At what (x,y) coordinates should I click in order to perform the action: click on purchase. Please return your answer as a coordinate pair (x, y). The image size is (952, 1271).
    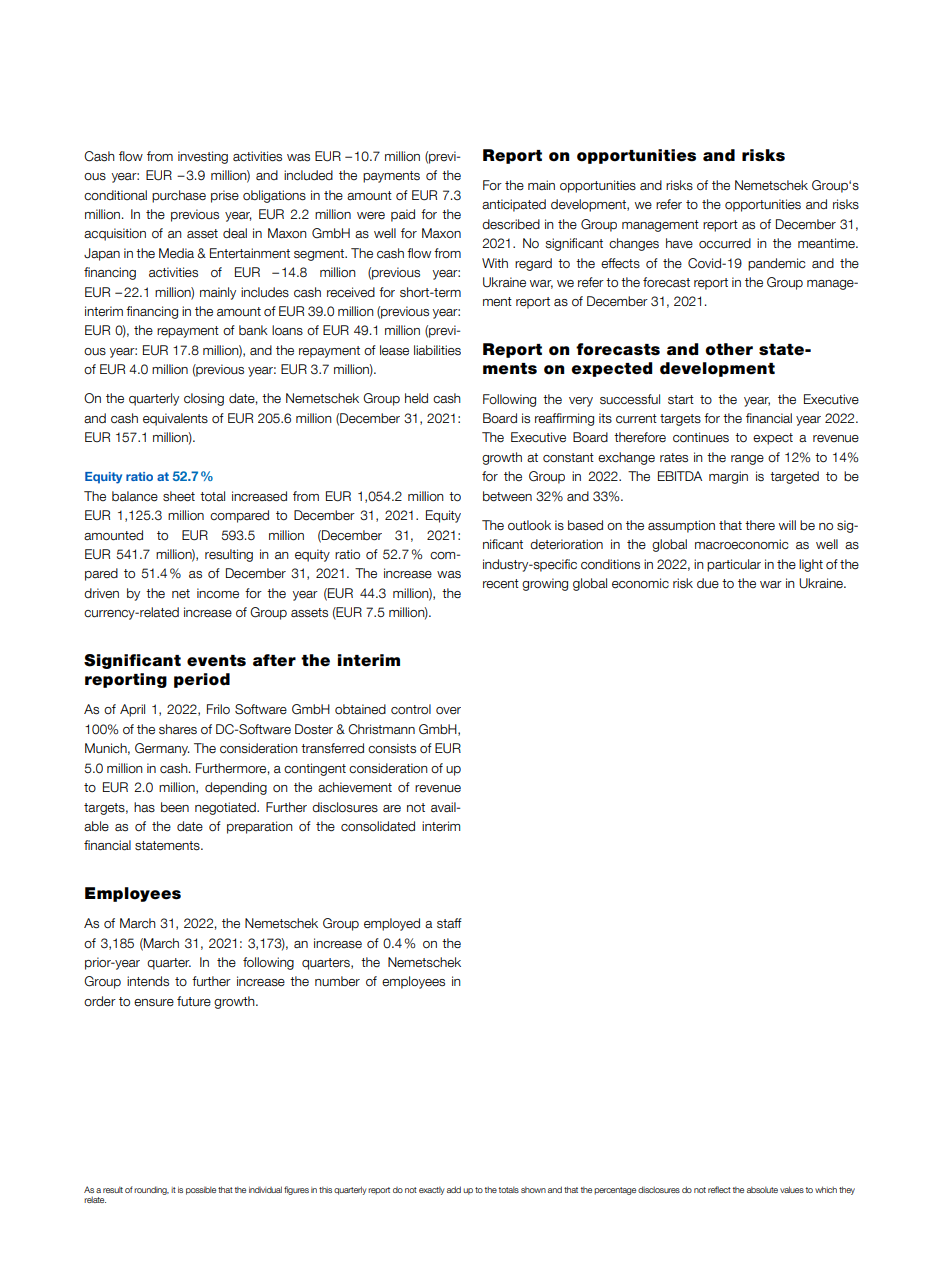
    Looking at the image, I should click on (179, 196).
